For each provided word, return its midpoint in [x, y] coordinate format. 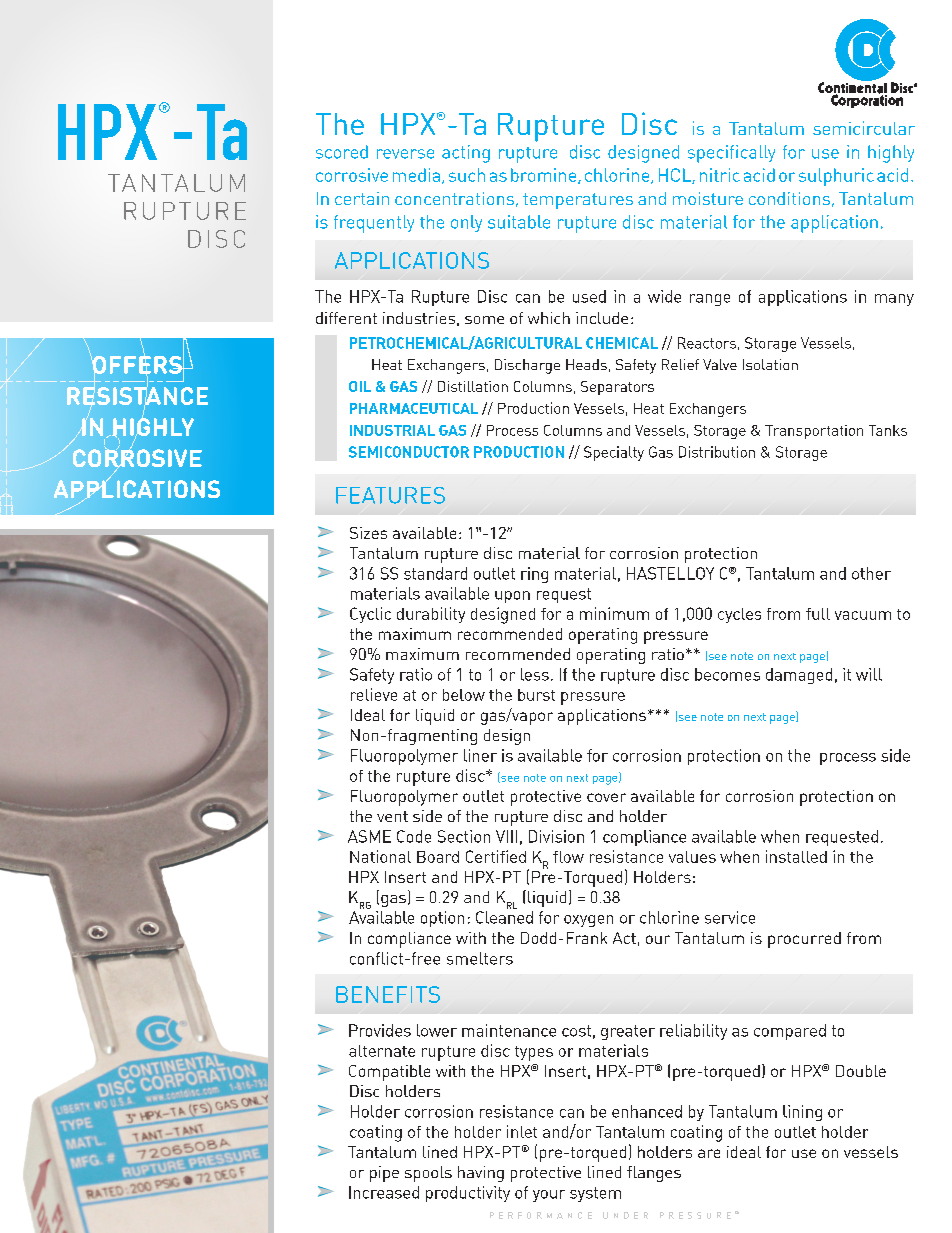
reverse [405, 154]
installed [796, 856]
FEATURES [390, 495]
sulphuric [836, 177]
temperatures [578, 201]
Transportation [814, 432]
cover [606, 797]
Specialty [614, 453]
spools [428, 1174]
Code [414, 836]
